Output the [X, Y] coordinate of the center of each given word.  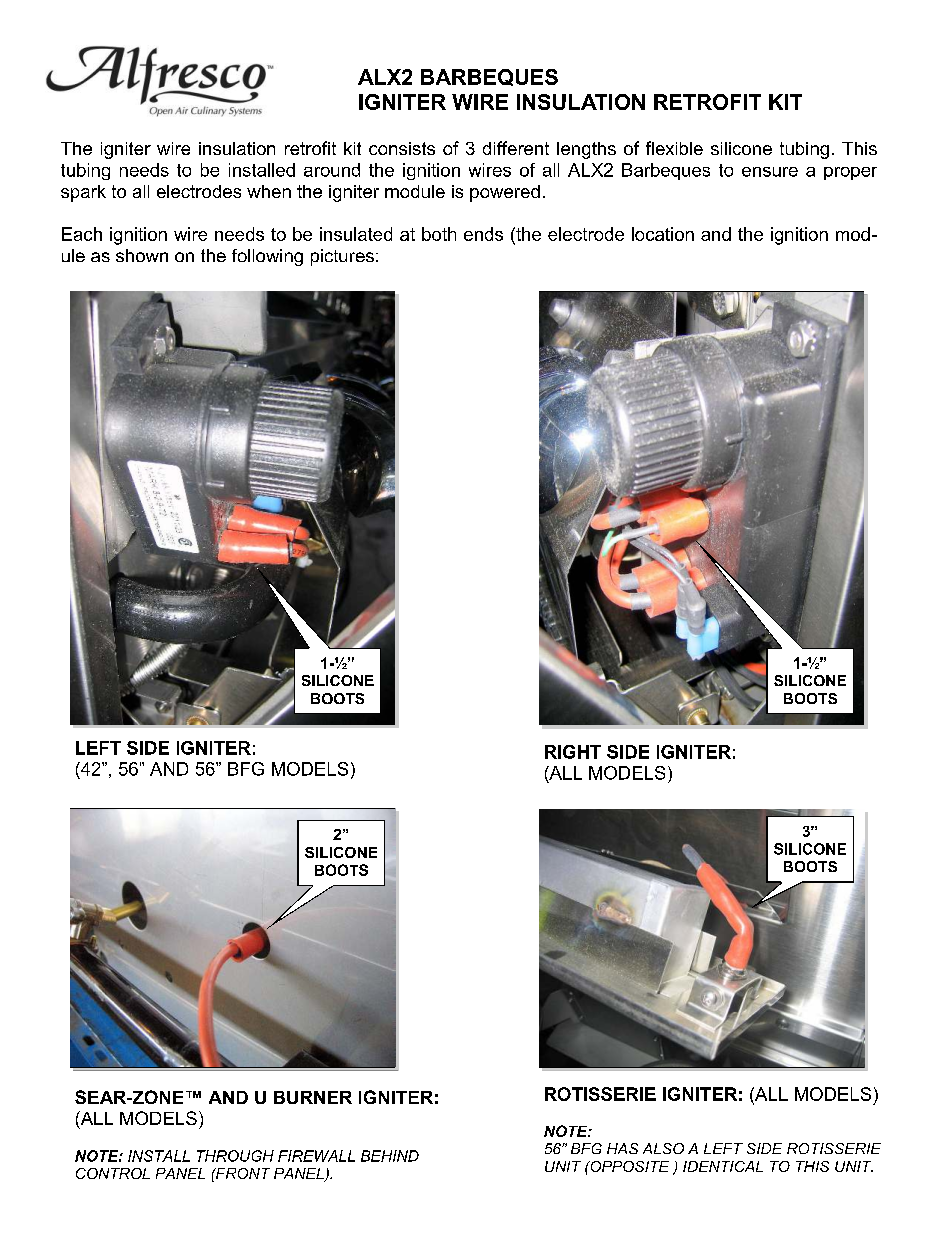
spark [83, 193]
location [663, 234]
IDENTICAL [723, 1166]
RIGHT [573, 752]
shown [142, 255]
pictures [342, 257]
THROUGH [235, 1156]
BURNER [313, 1097]
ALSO [663, 1148]
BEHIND [390, 1156]
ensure [770, 172]
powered [505, 193]
